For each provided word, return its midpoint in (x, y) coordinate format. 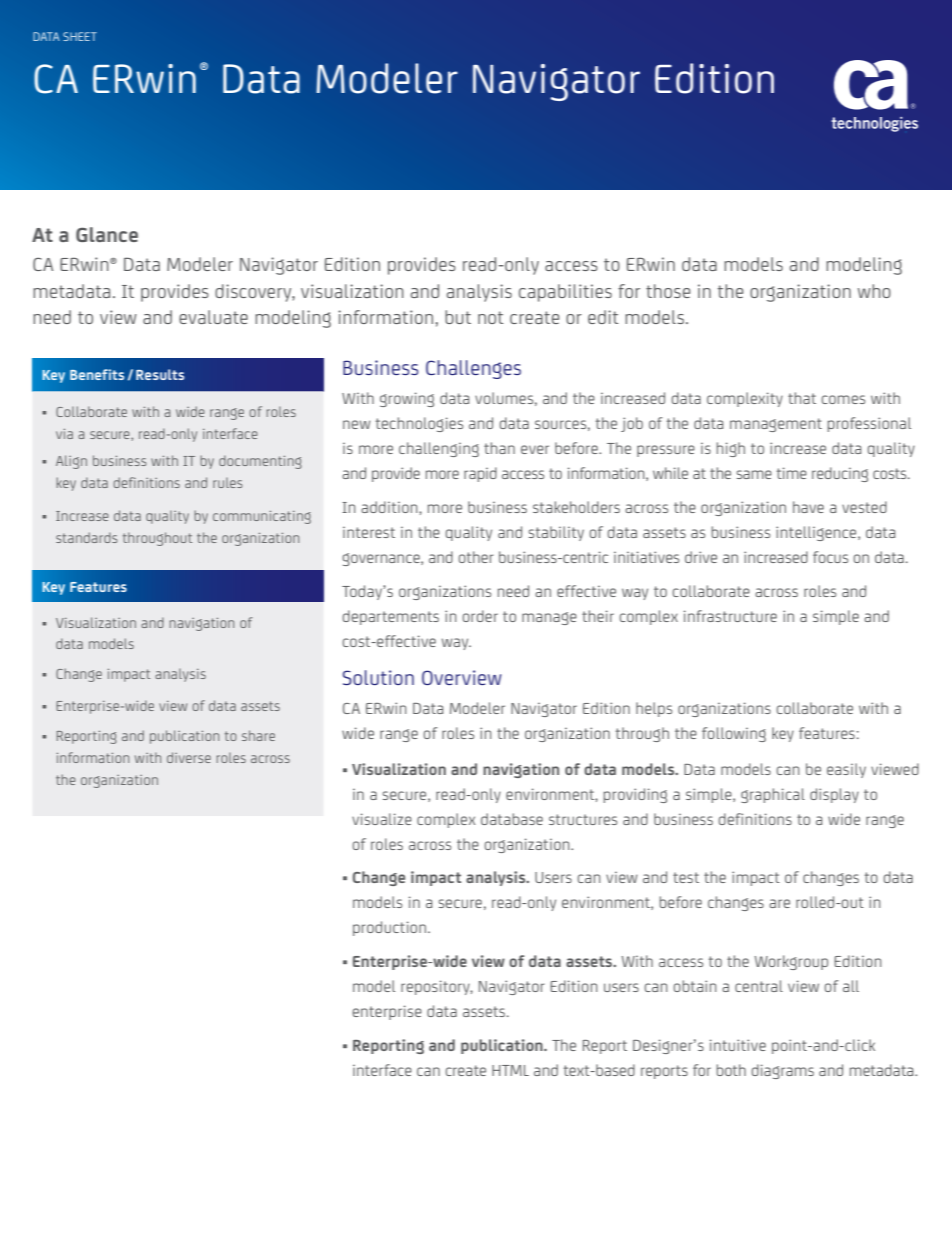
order (480, 616)
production (389, 928)
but (458, 317)
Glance (107, 234)
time (792, 473)
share (258, 735)
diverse (189, 757)
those (668, 291)
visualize (382, 819)
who (874, 291)
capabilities (565, 293)
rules (227, 483)
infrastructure (730, 616)
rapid (480, 474)
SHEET (80, 36)
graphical (773, 795)
